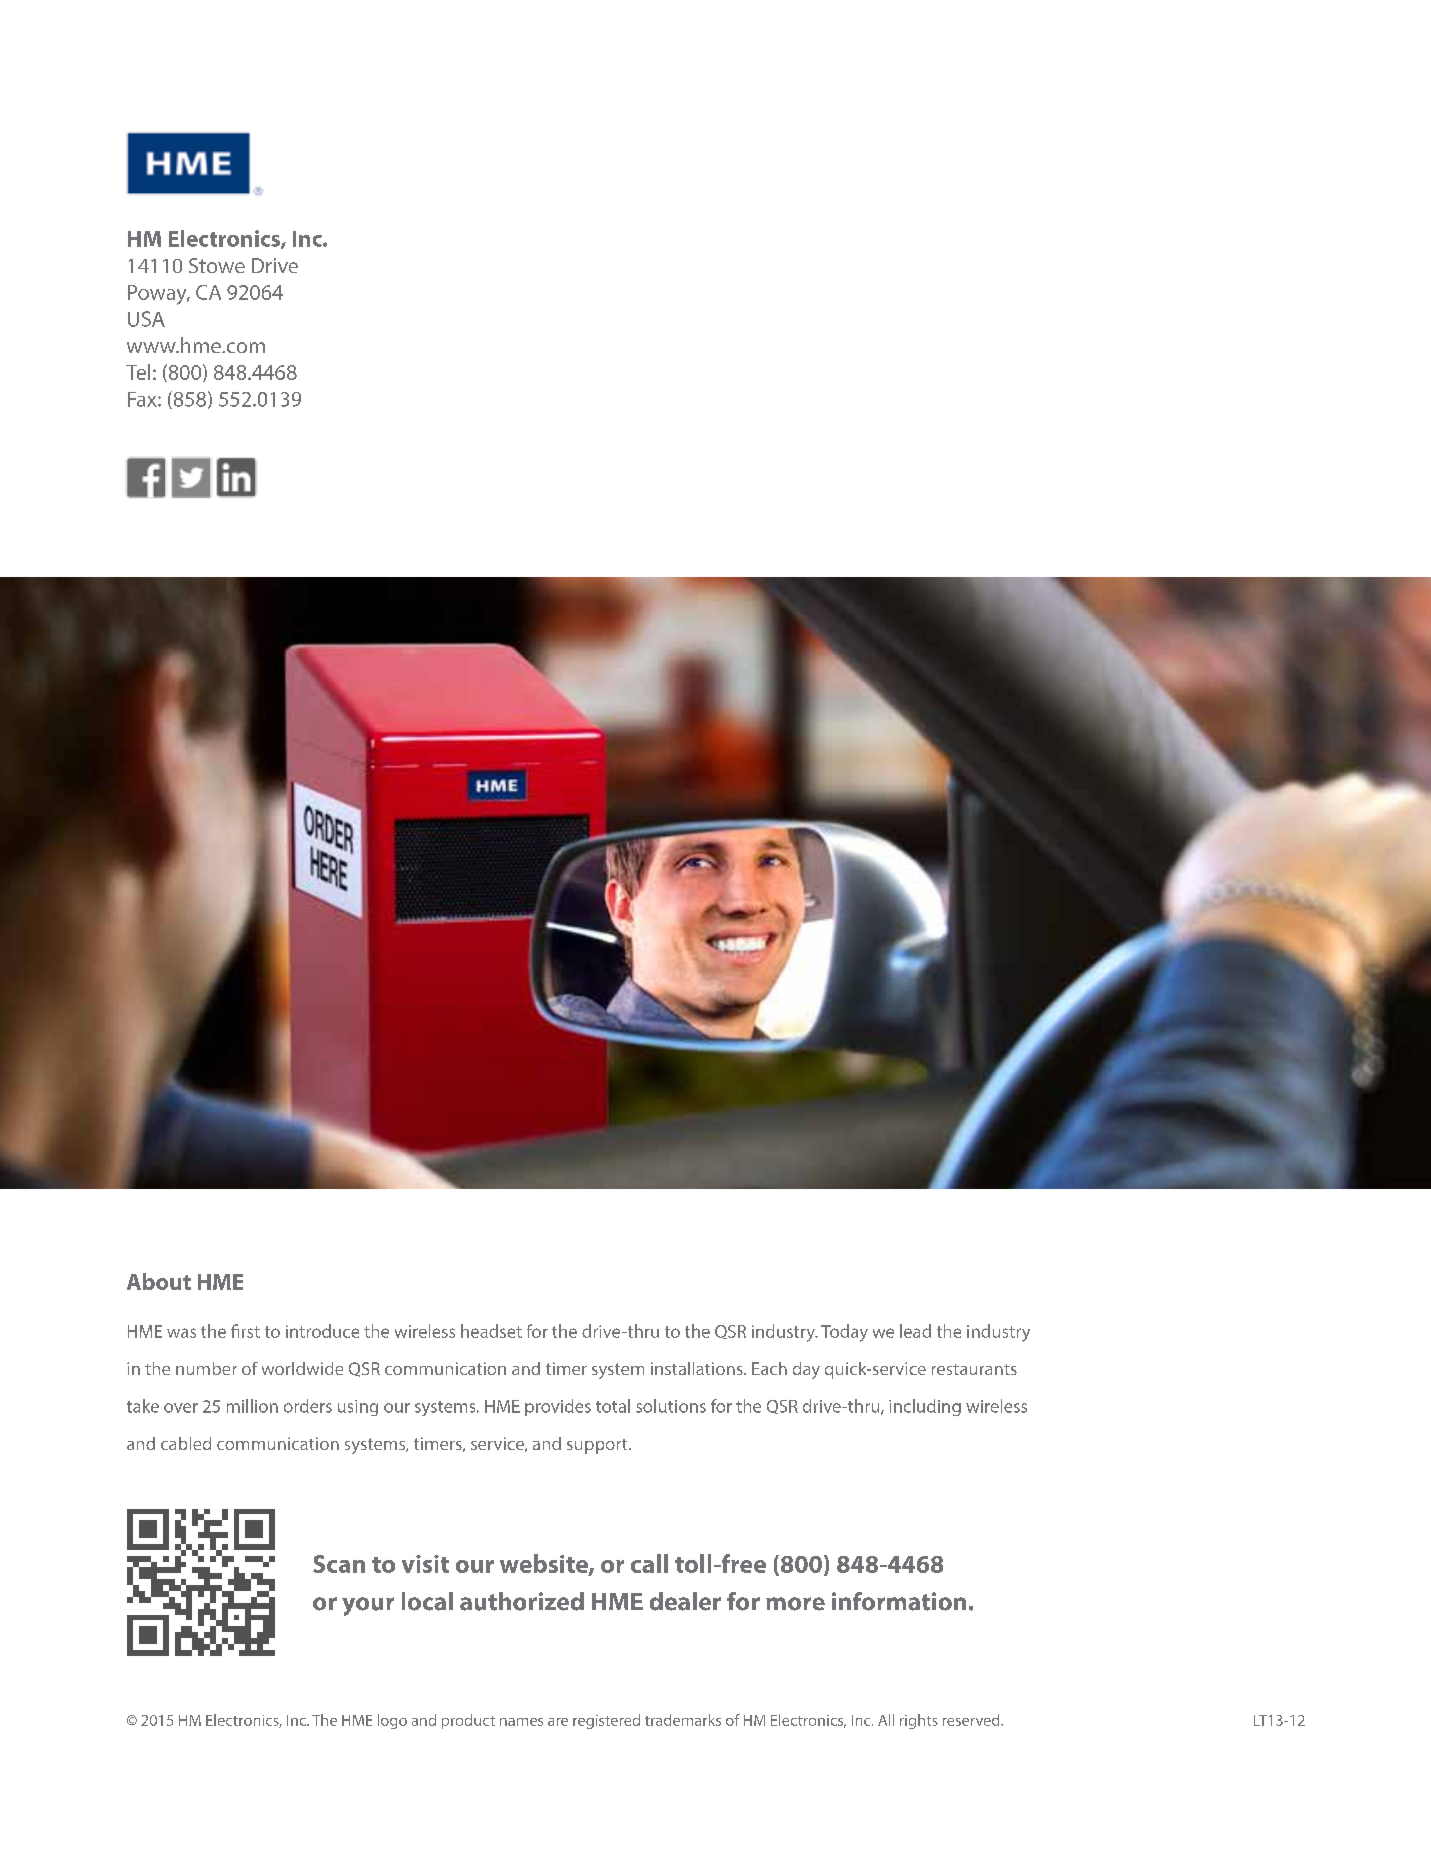 This screenshot has width=1431, height=1852. Describe the element at coordinates (558, 1722) in the screenshot. I see `are` at that location.
